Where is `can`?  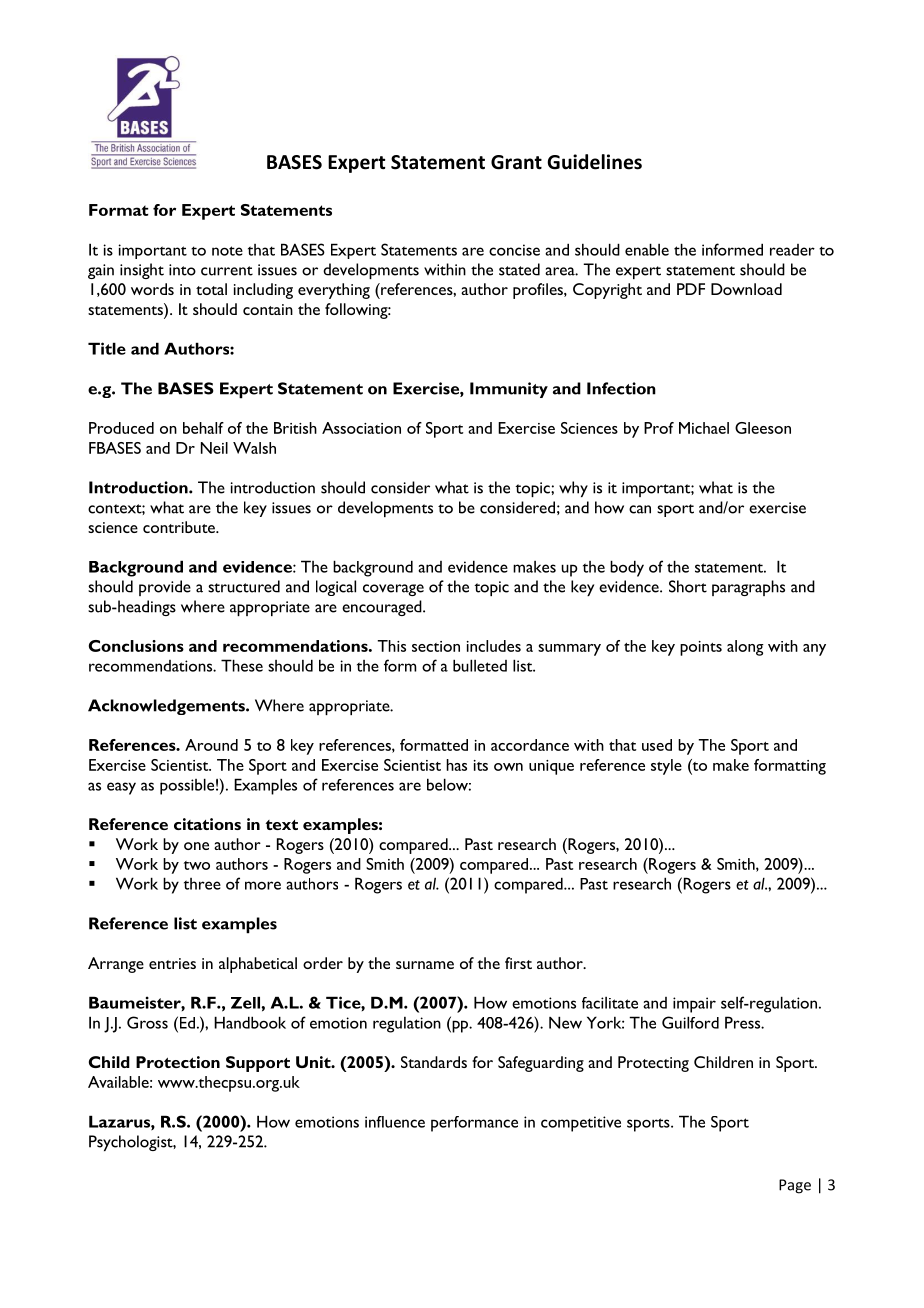 can is located at coordinates (640, 509).
